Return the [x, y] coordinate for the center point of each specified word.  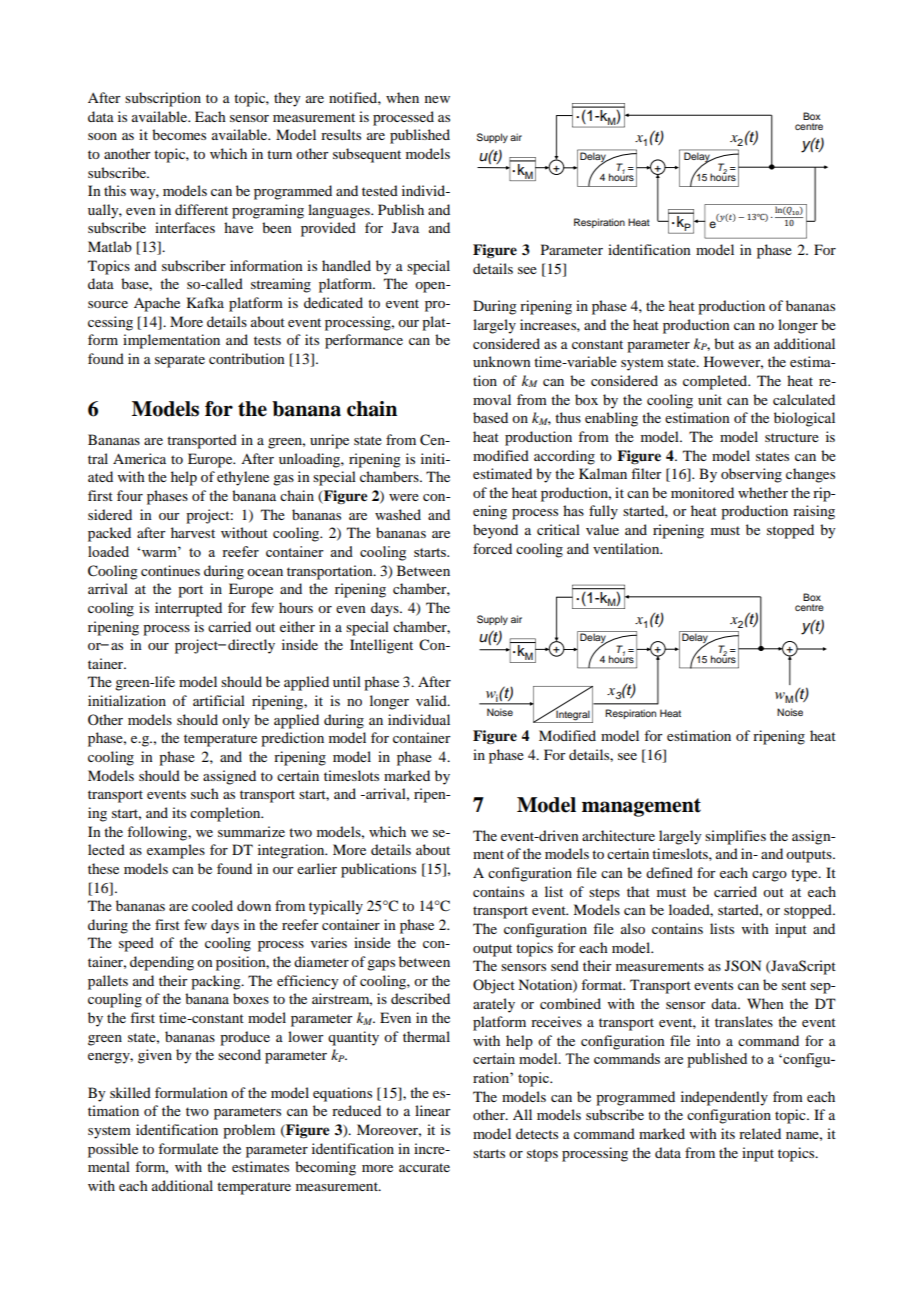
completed [716, 382]
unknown [502, 361]
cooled [212, 905]
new [437, 99]
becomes [179, 134]
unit [710, 399]
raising [814, 512]
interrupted [188, 609]
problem [249, 1131]
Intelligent [381, 646]
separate [180, 361]
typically [336, 907]
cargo [769, 876]
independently [724, 1098]
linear [433, 1110]
